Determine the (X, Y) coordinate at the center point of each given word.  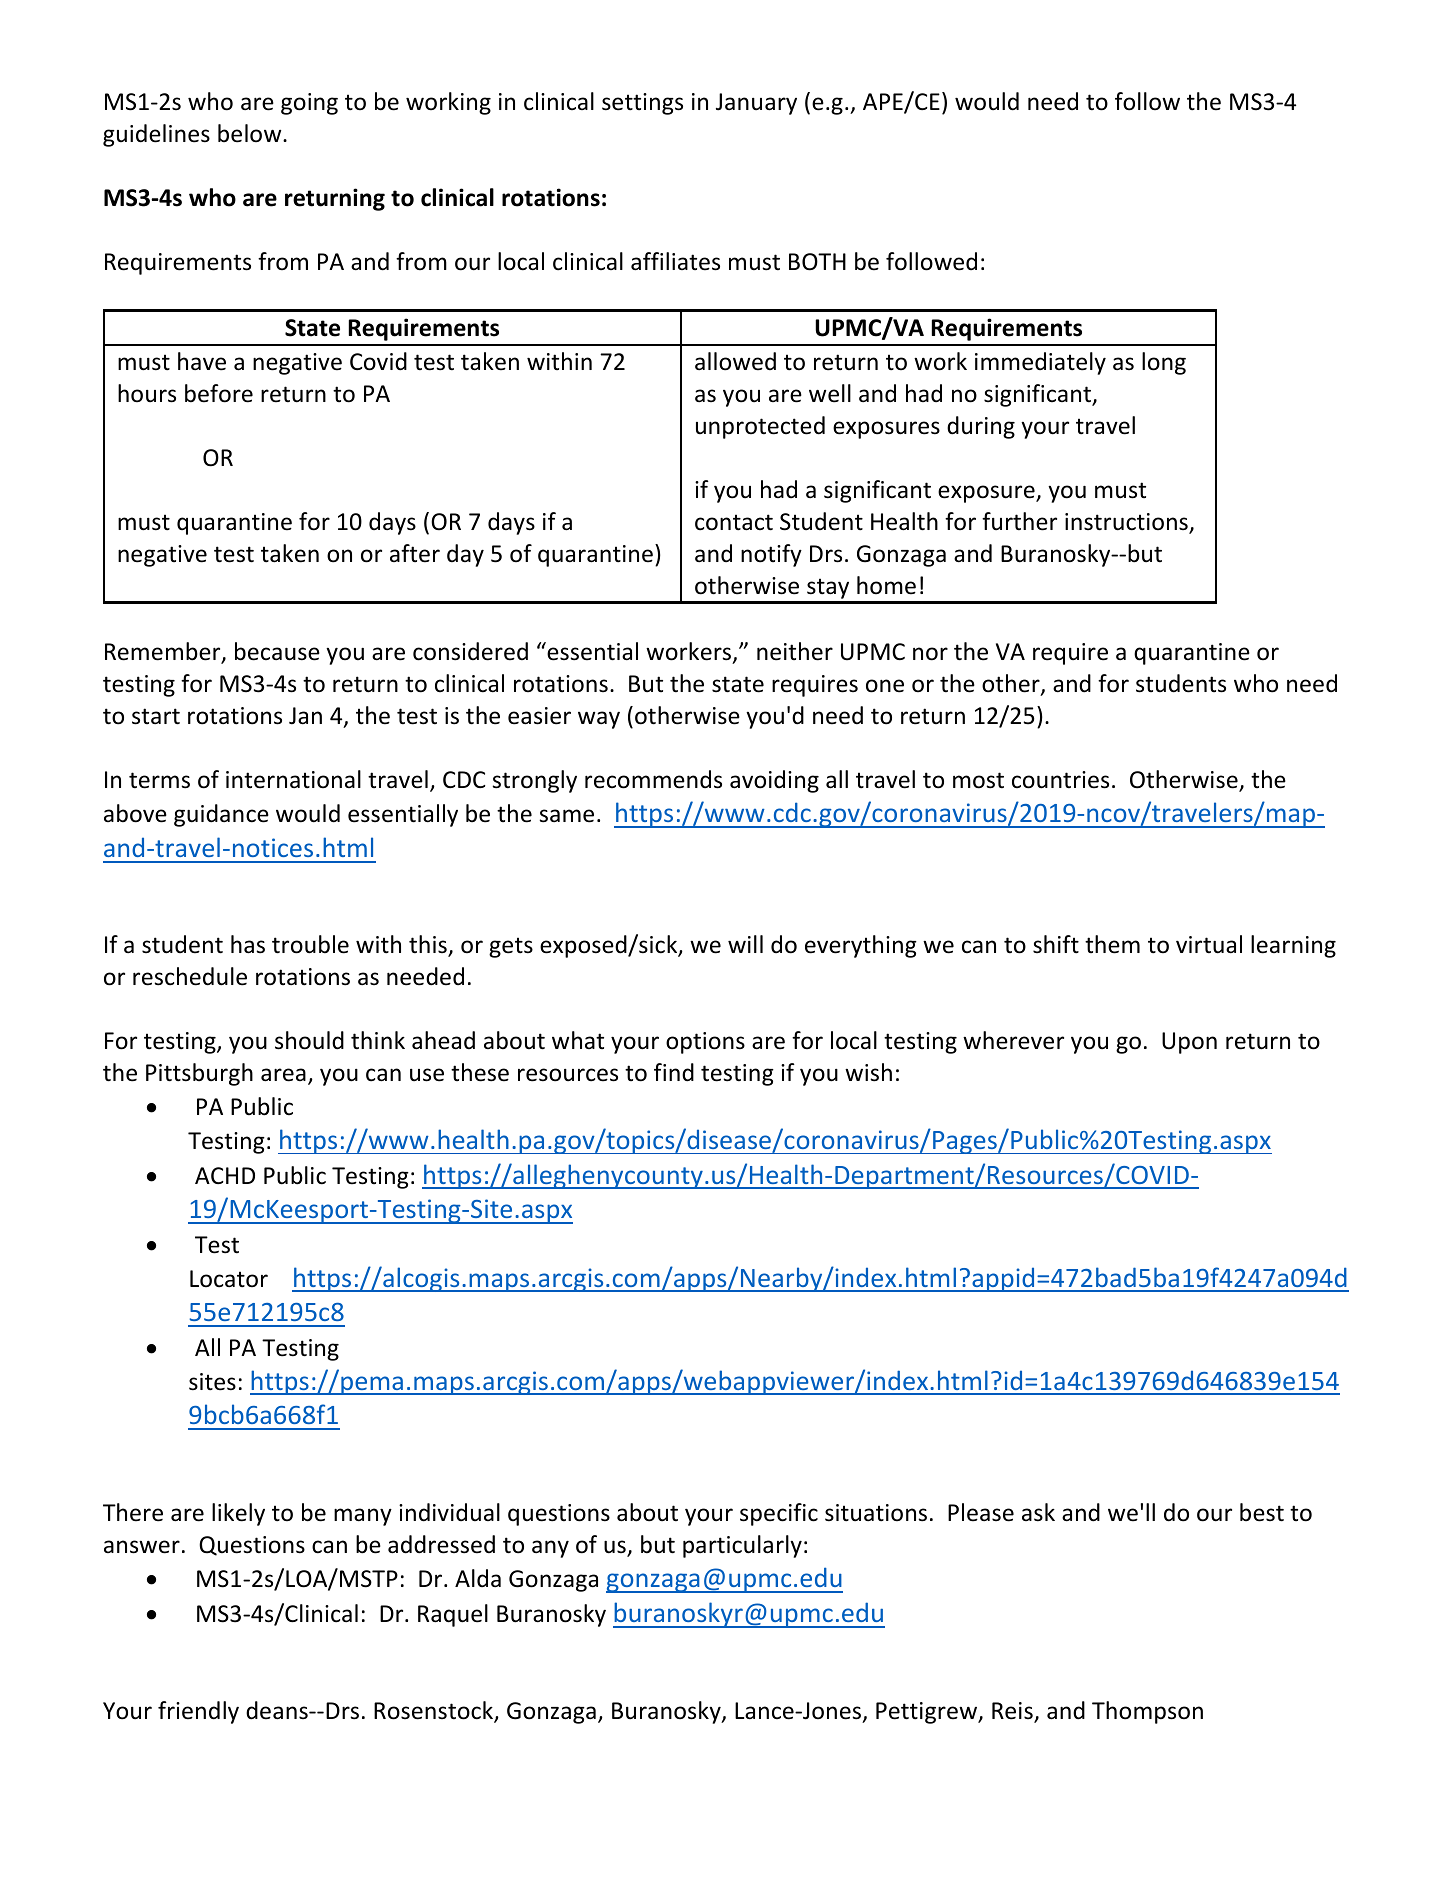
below (251, 133)
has (248, 944)
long (1164, 363)
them (1112, 944)
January (756, 104)
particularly (742, 1546)
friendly (198, 1712)
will (745, 944)
